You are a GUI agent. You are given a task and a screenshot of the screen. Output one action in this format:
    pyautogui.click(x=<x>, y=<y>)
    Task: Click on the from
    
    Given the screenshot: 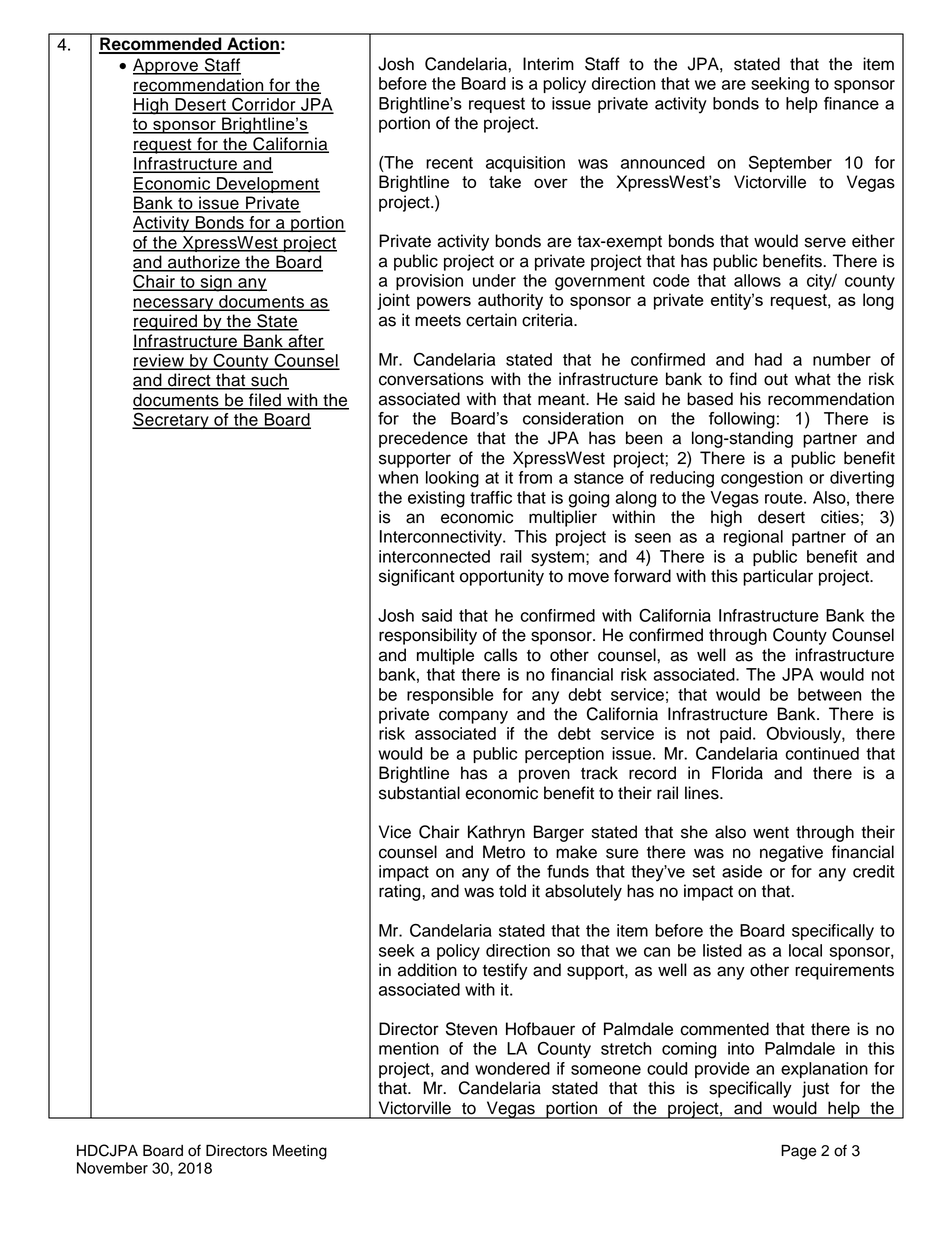 What is the action you would take?
    pyautogui.click(x=535, y=477)
